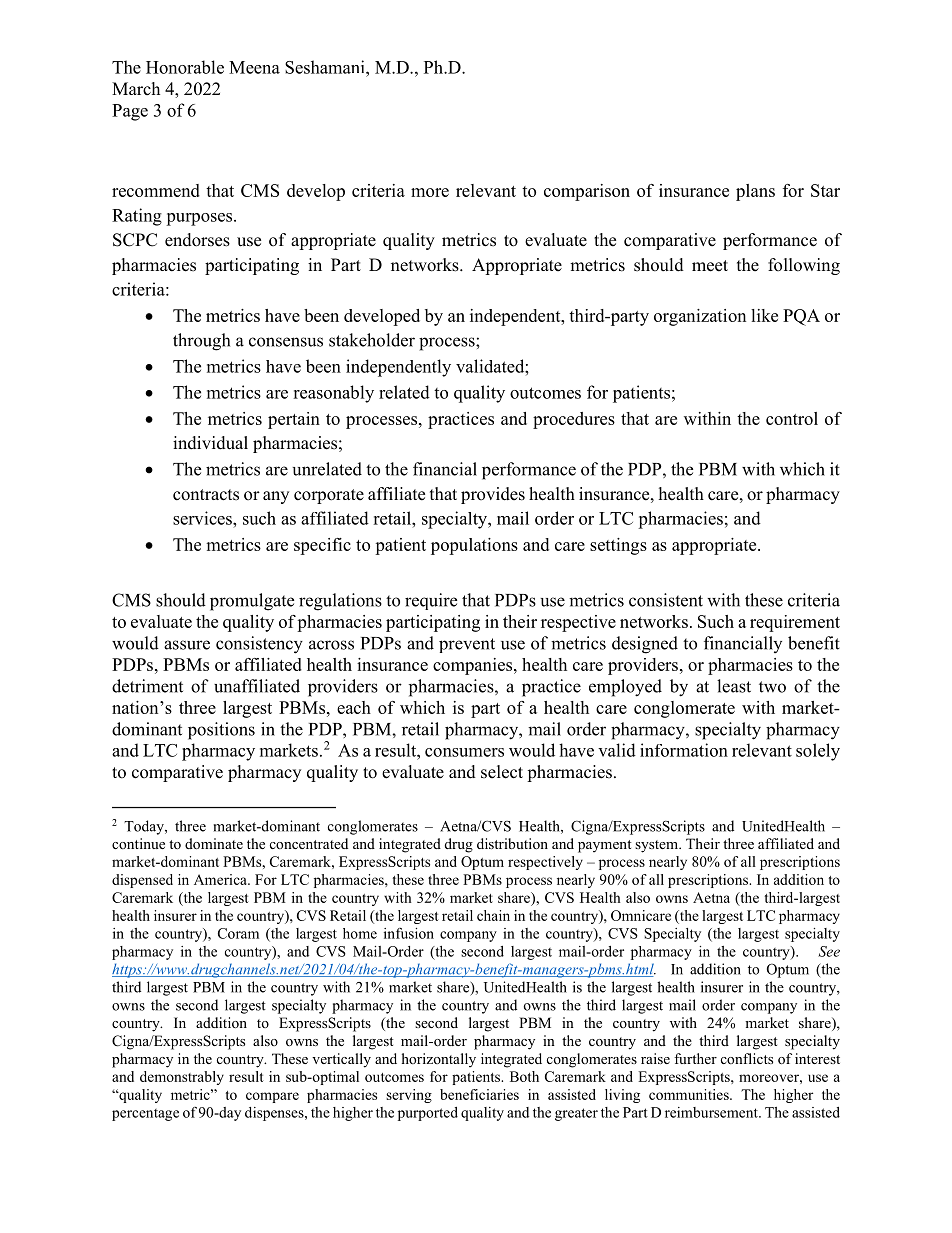  Describe the element at coordinates (185, 67) in the screenshot. I see `Honorable` at that location.
